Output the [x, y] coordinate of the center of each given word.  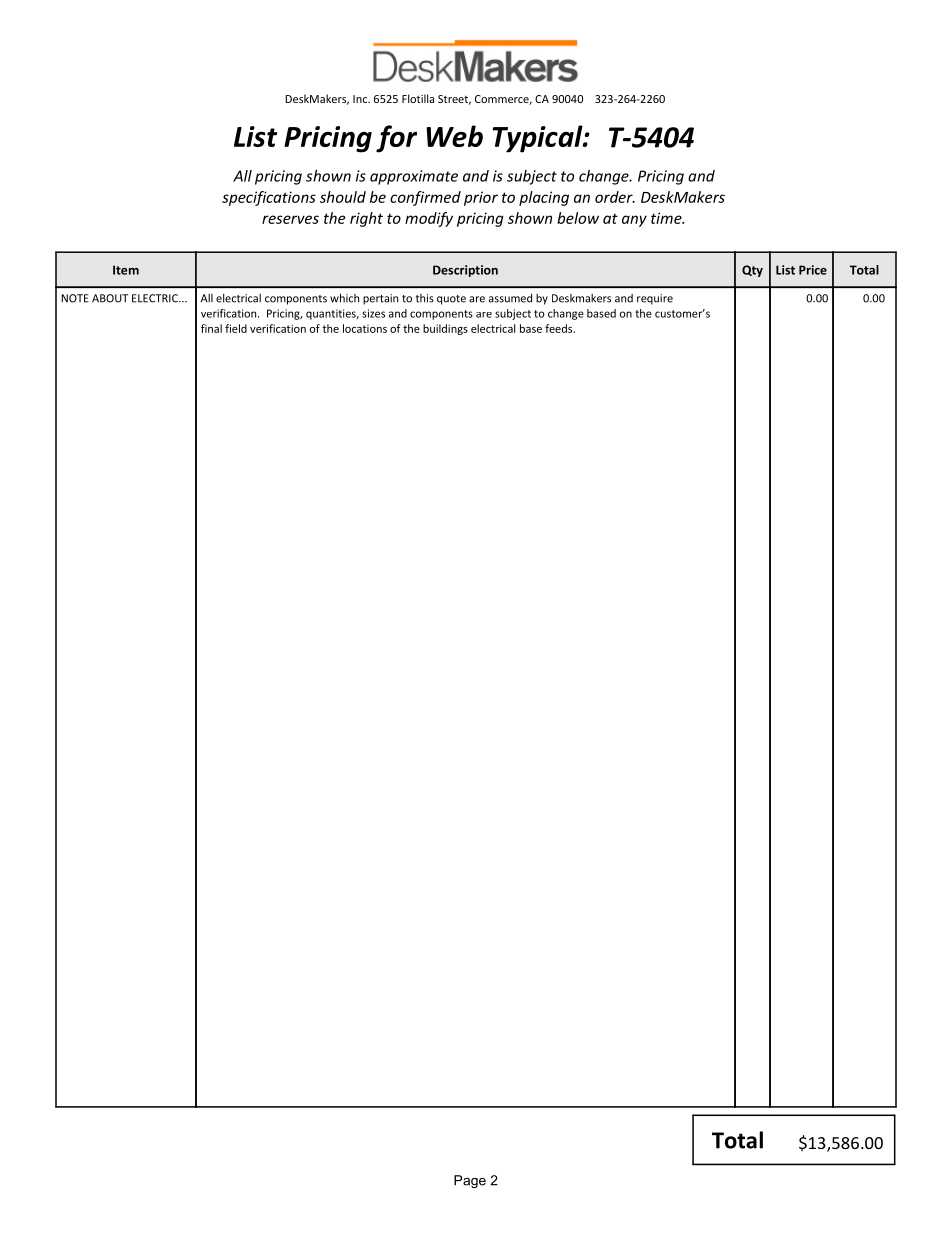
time [667, 218]
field [236, 328]
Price [813, 270]
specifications [269, 198]
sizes [373, 313]
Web [454, 136]
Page [470, 1181]
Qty [752, 271]
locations [365, 328]
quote [451, 300]
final [211, 328]
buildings [445, 329]
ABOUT [110, 298]
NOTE [75, 298]
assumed [510, 298]
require [655, 299]
